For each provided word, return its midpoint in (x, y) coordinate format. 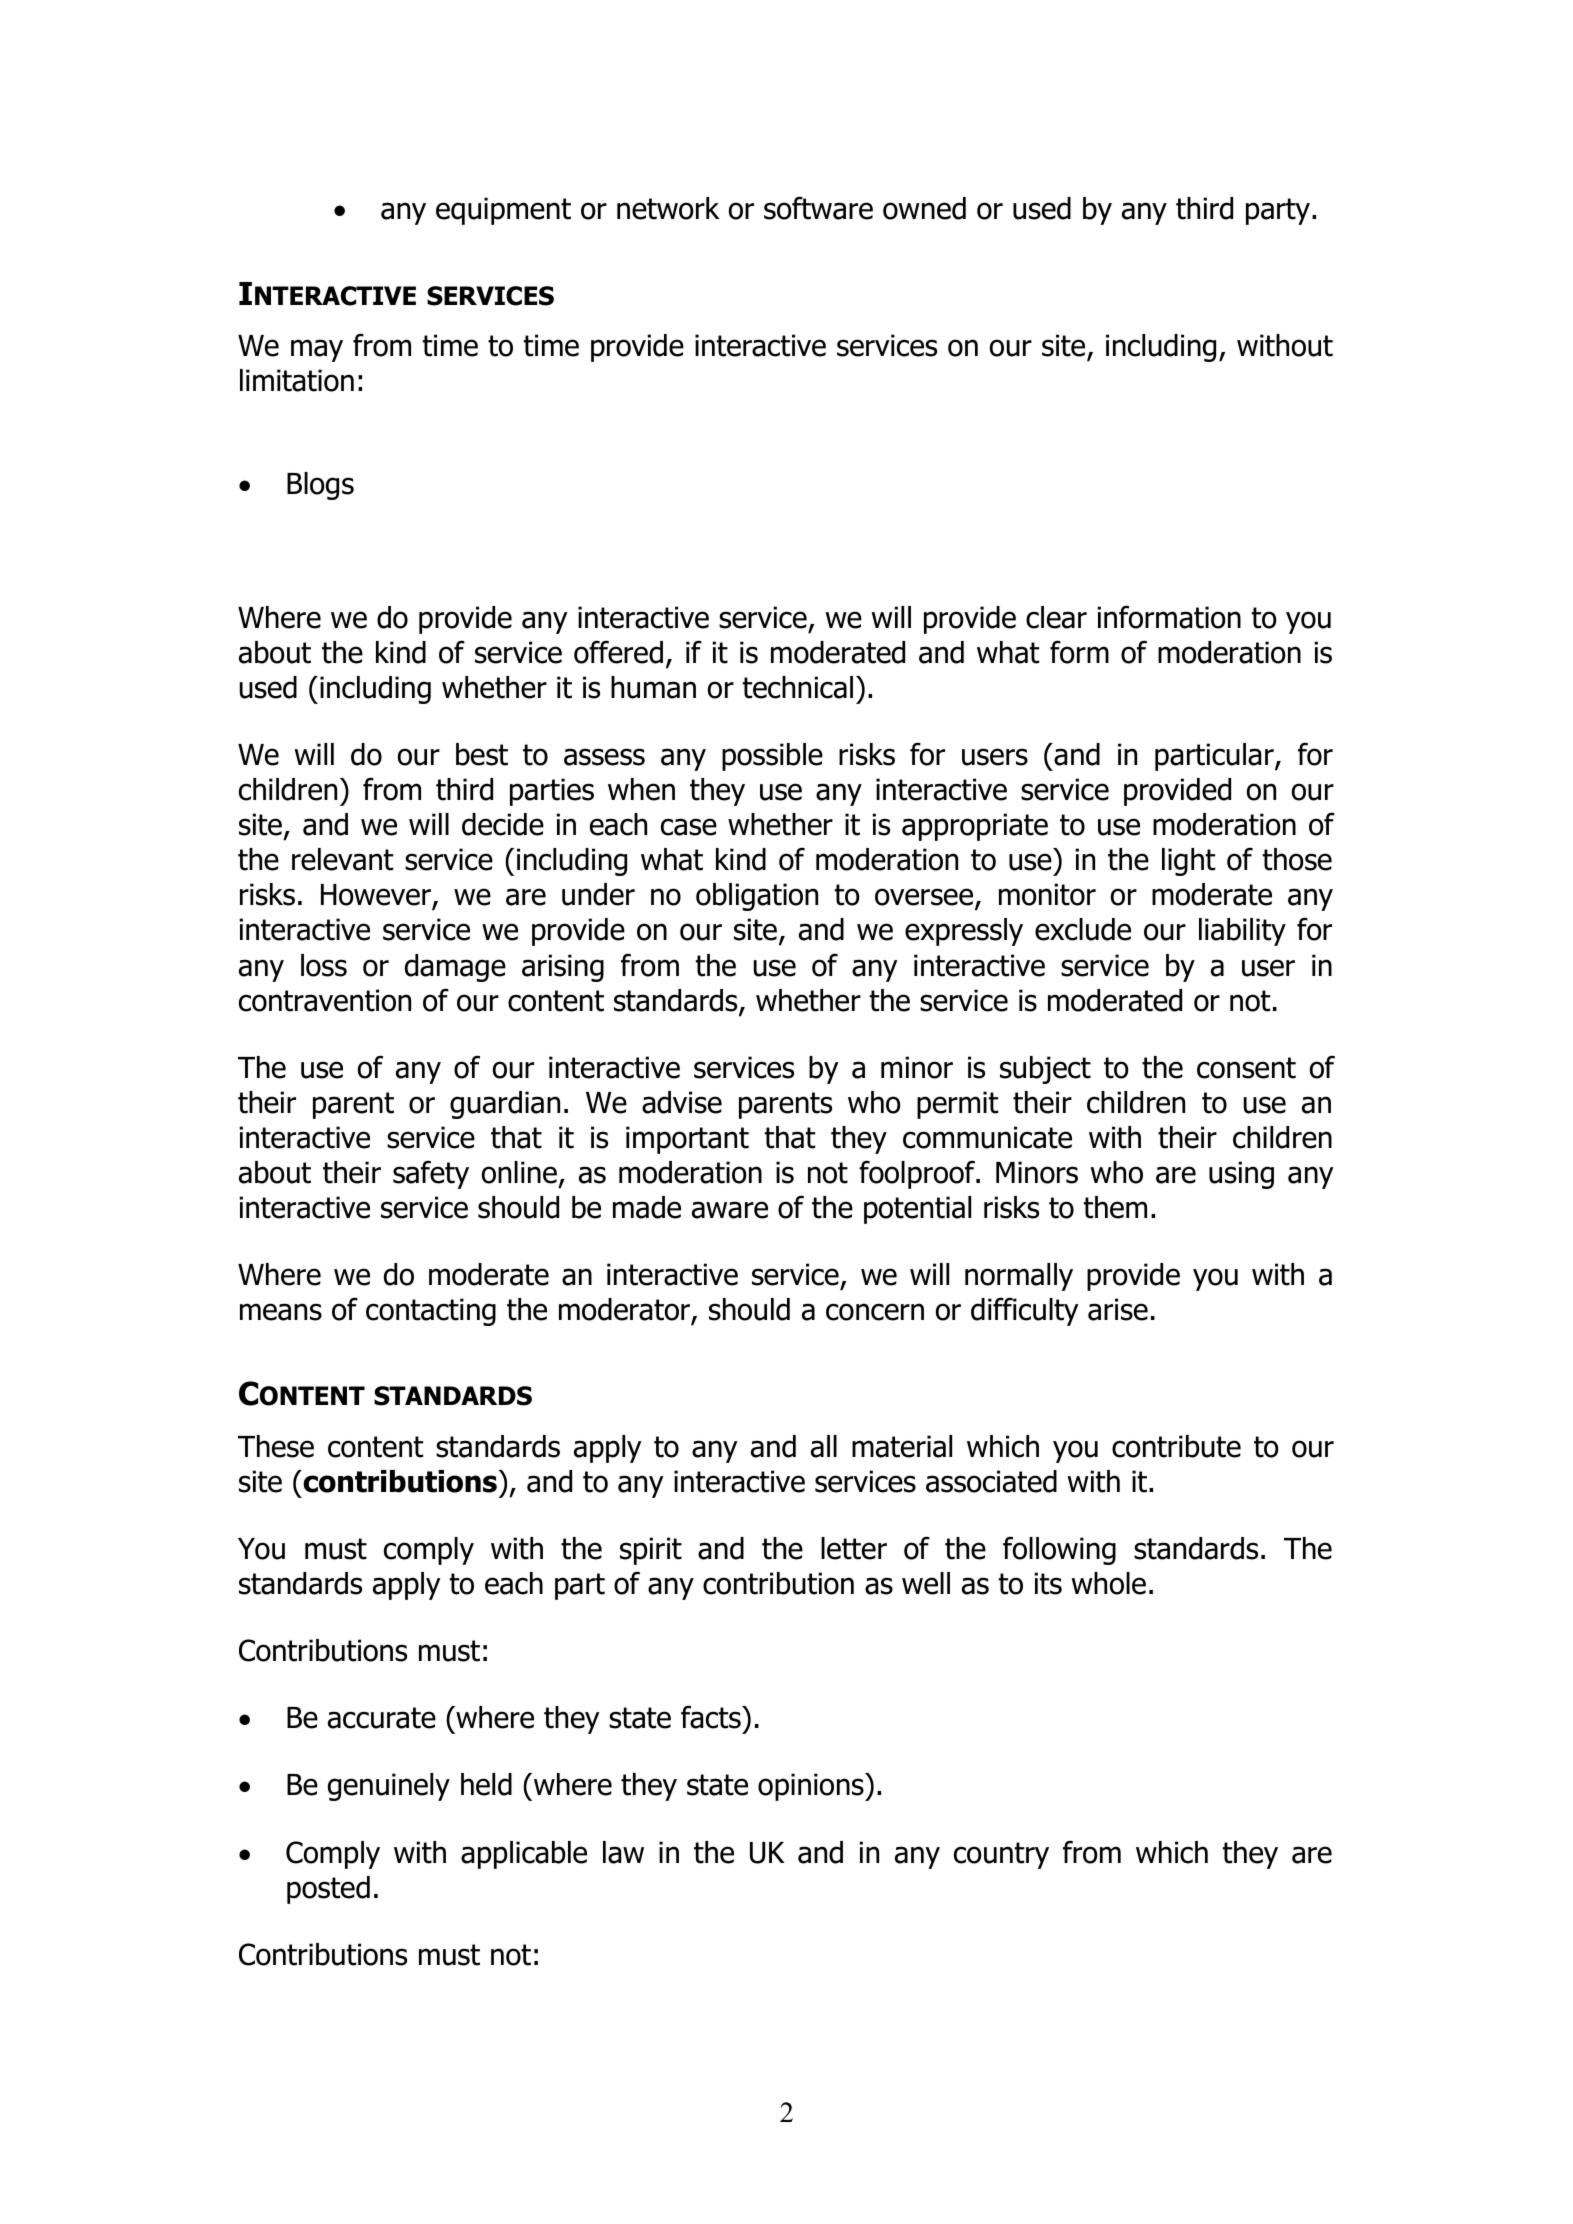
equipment (503, 211)
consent (1246, 1068)
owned (924, 208)
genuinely (389, 1787)
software (818, 208)
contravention (325, 1000)
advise (682, 1102)
